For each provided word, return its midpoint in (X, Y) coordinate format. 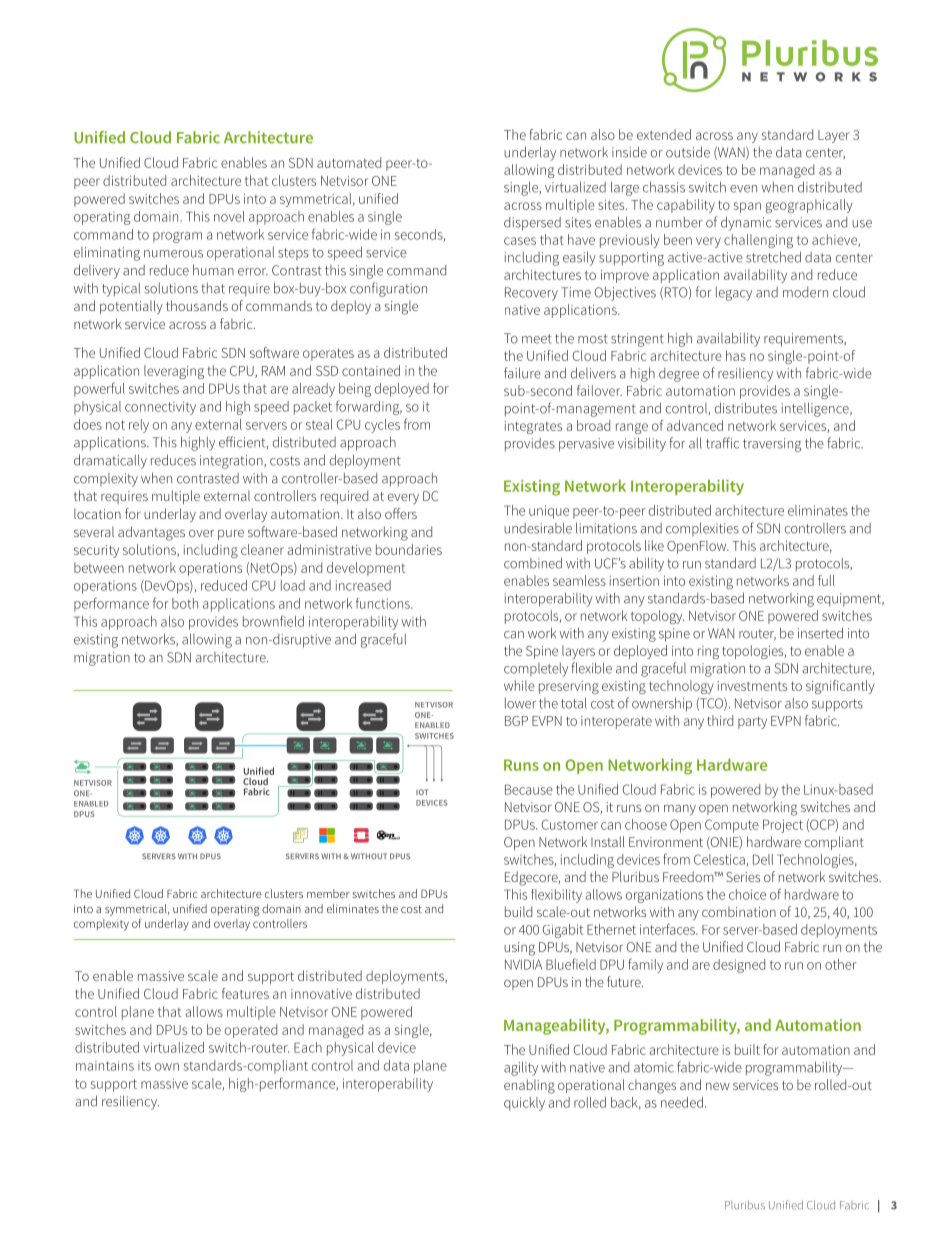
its (144, 1066)
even (743, 189)
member (328, 893)
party (752, 722)
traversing (772, 445)
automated (349, 162)
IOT (422, 792)
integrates (533, 427)
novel (229, 216)
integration (232, 462)
